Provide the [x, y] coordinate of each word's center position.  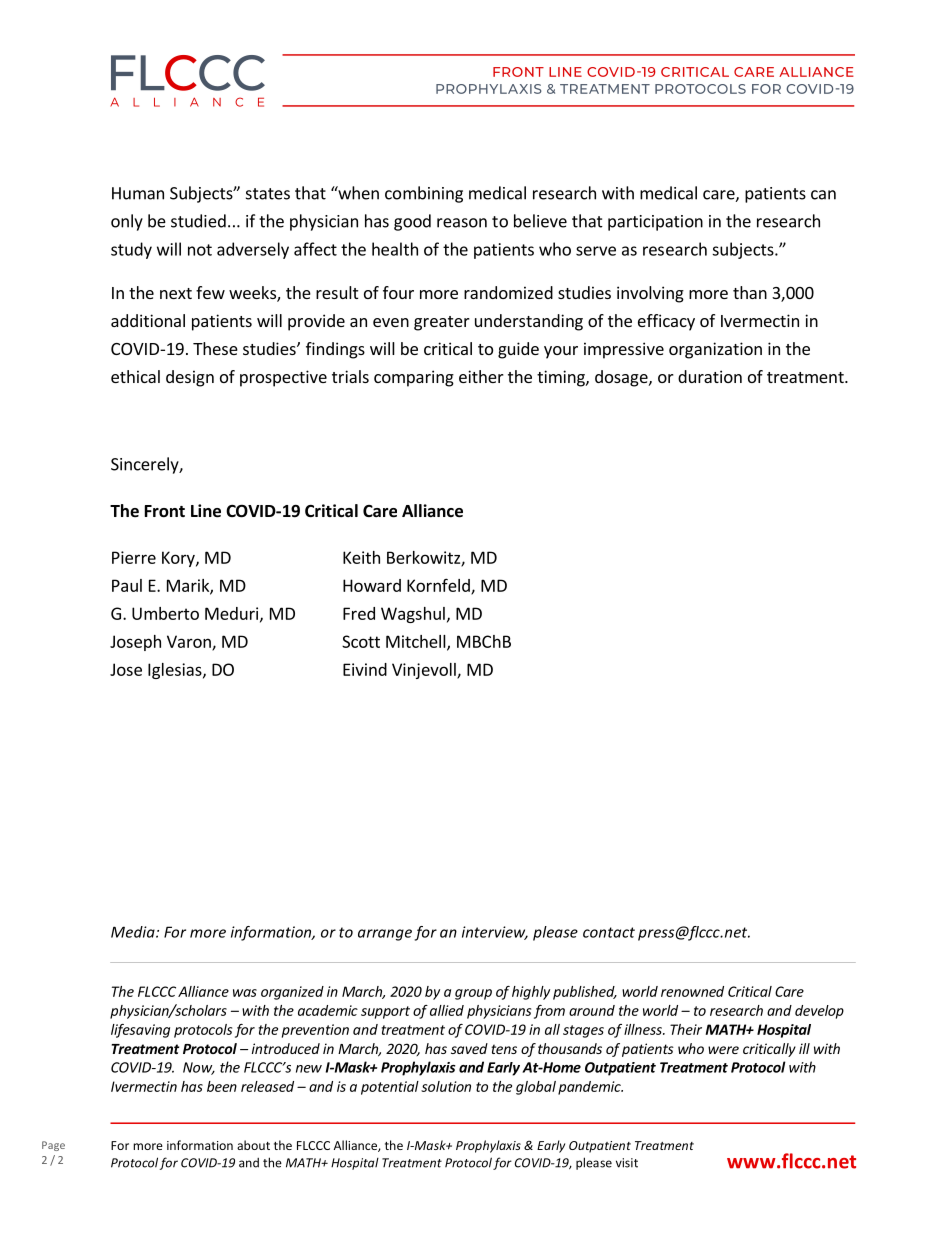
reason [462, 223]
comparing [414, 378]
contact [609, 932]
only [127, 222]
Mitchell [417, 642]
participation [655, 223]
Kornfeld [439, 586]
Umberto [165, 613]
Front [165, 511]
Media [134, 932]
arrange [385, 935]
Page [53, 1146]
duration [710, 376]
